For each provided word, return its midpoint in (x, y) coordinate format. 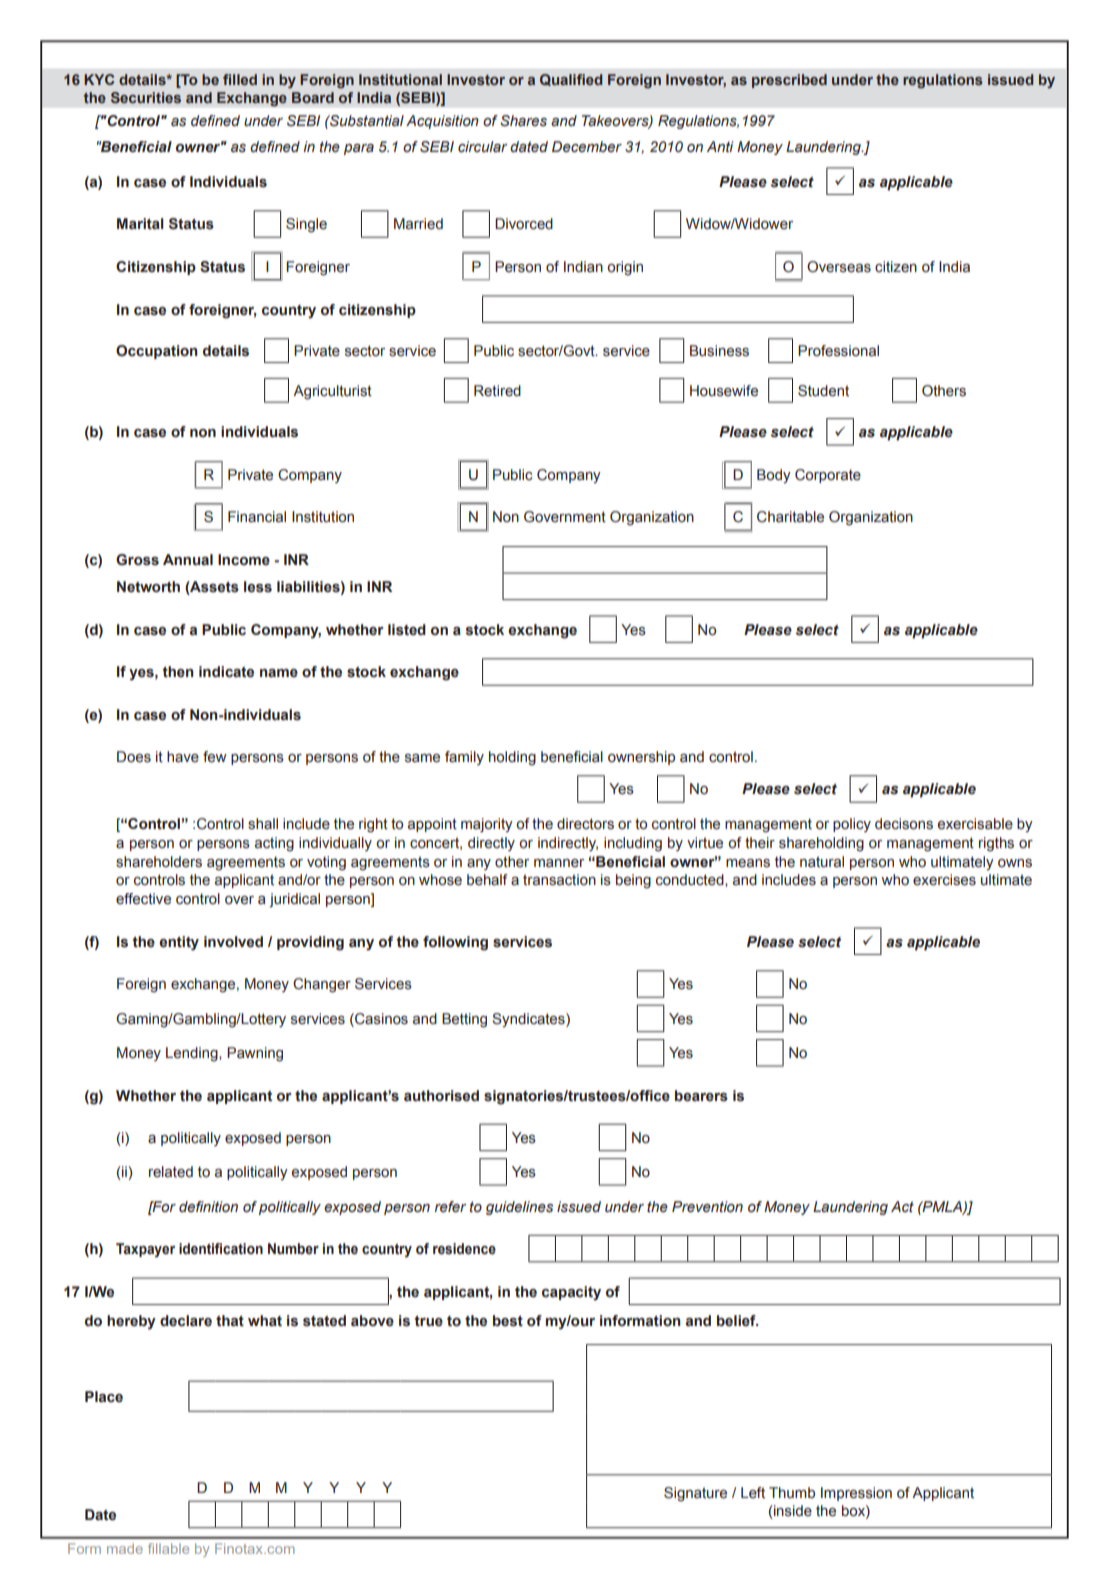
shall (263, 824)
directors (585, 824)
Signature (695, 1494)
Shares (523, 121)
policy (852, 825)
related (171, 1172)
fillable (168, 1548)
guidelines (519, 1208)
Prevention (707, 1207)
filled (240, 79)
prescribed (789, 81)
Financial (257, 517)
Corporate (828, 476)
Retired (497, 391)
